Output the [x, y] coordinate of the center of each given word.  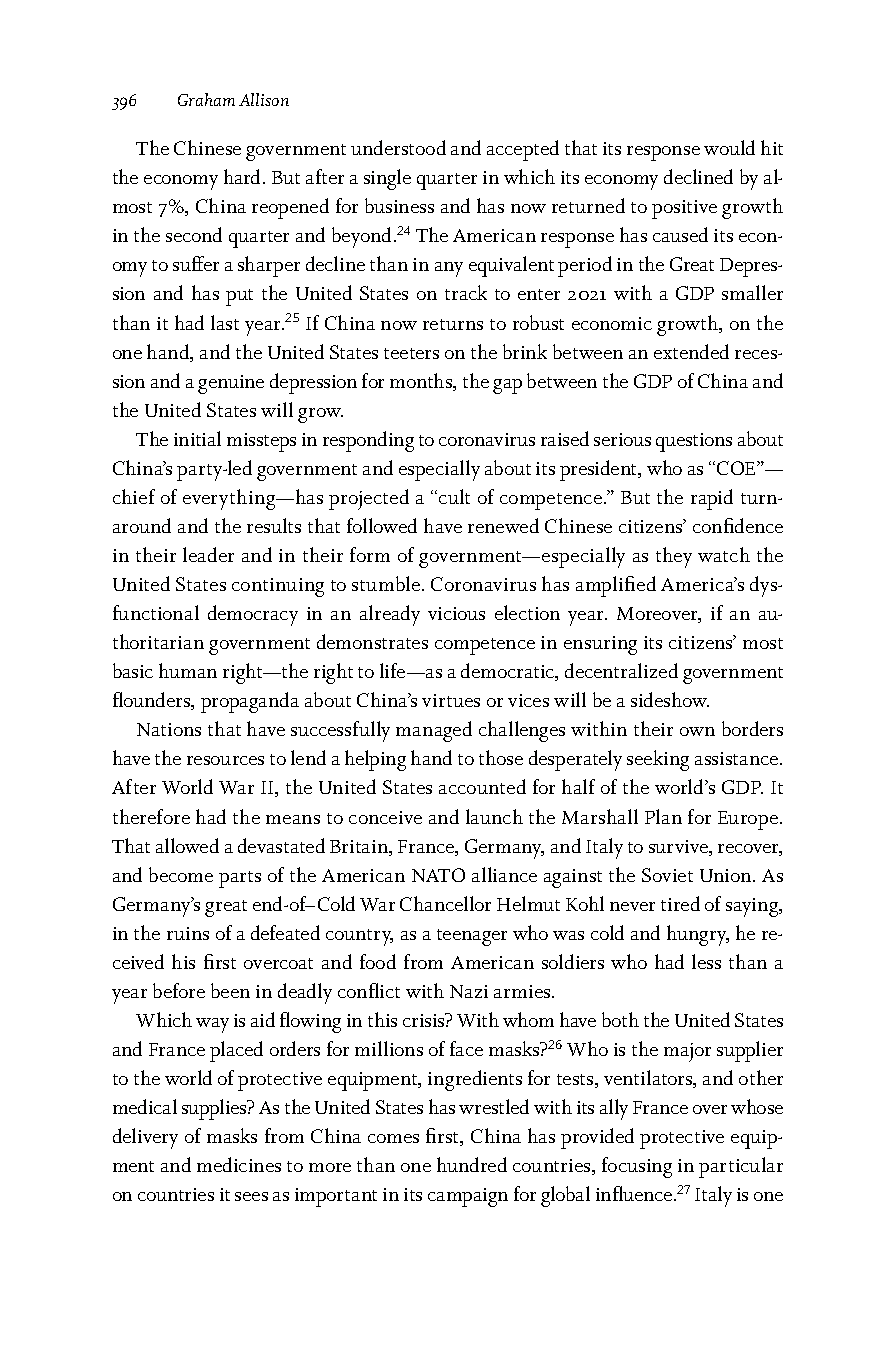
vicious [456, 613]
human [188, 670]
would [729, 147]
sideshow [670, 699]
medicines [239, 1164]
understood [398, 147]
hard [244, 176]
